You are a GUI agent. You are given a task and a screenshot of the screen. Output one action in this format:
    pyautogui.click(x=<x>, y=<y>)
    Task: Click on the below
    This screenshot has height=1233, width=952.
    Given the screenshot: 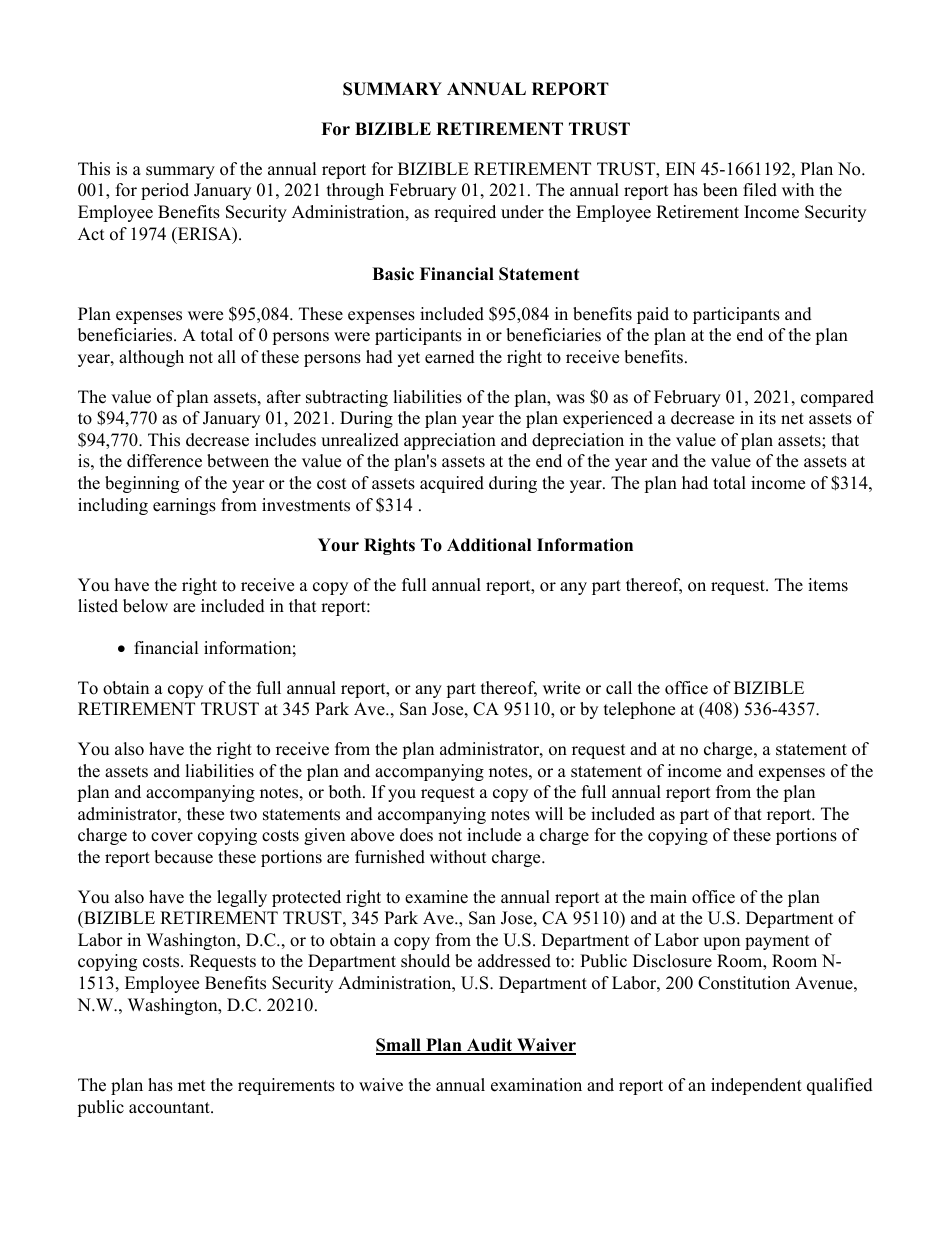 What is the action you would take?
    pyautogui.click(x=145, y=606)
